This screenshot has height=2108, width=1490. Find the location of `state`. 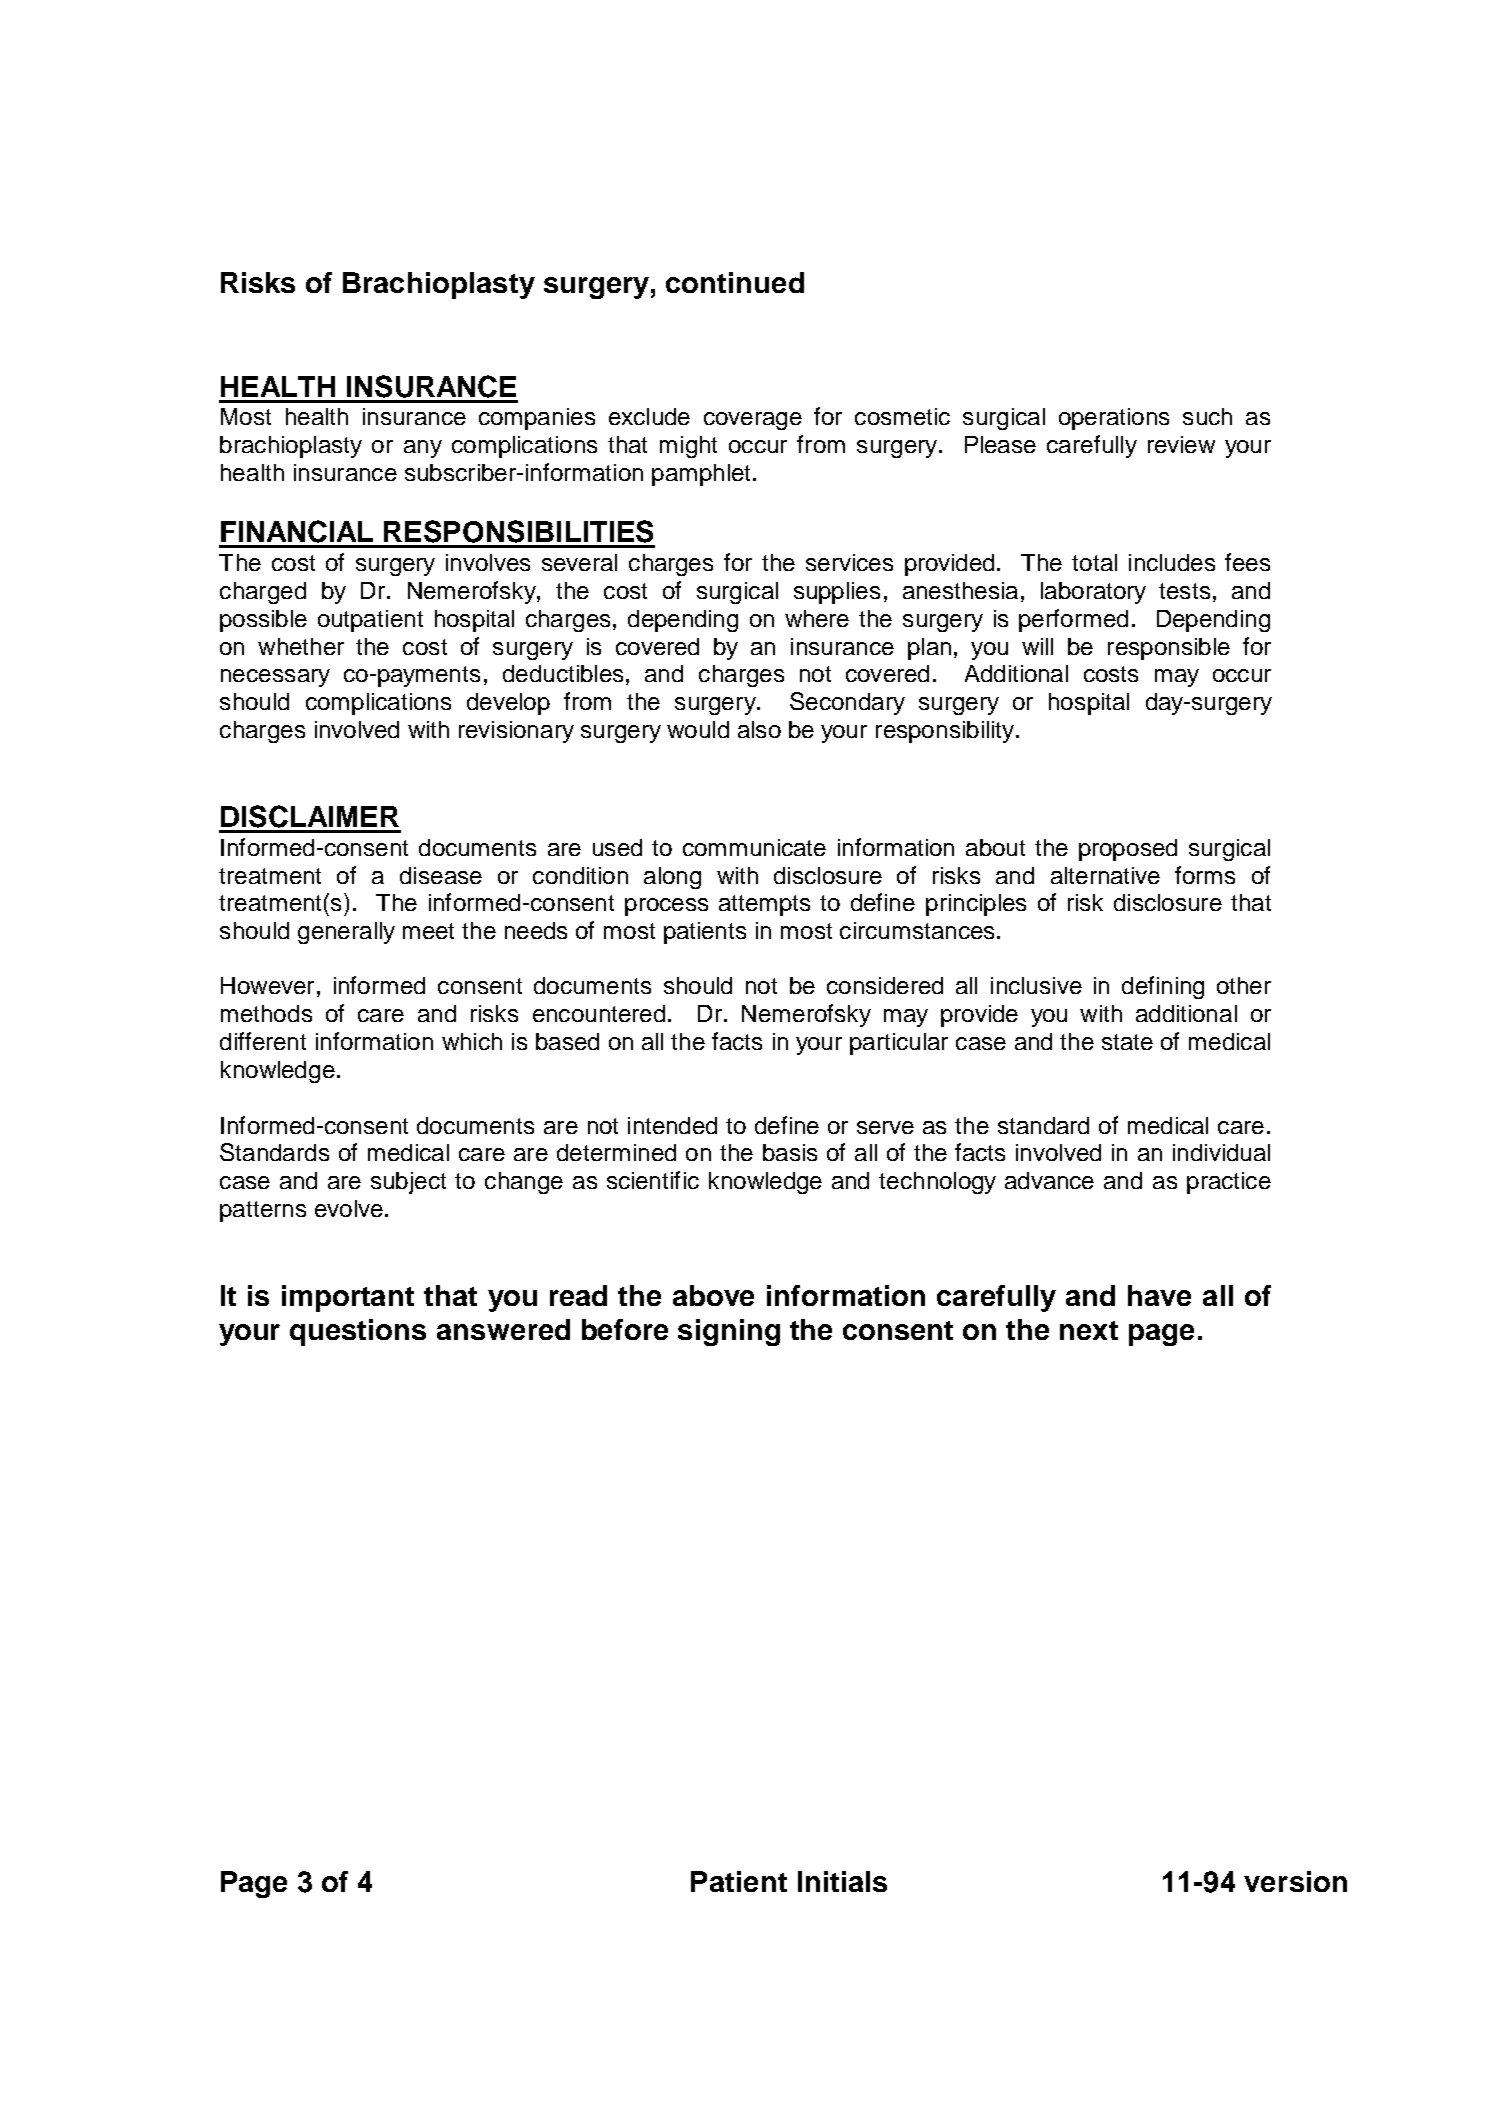

state is located at coordinates (1127, 1042).
